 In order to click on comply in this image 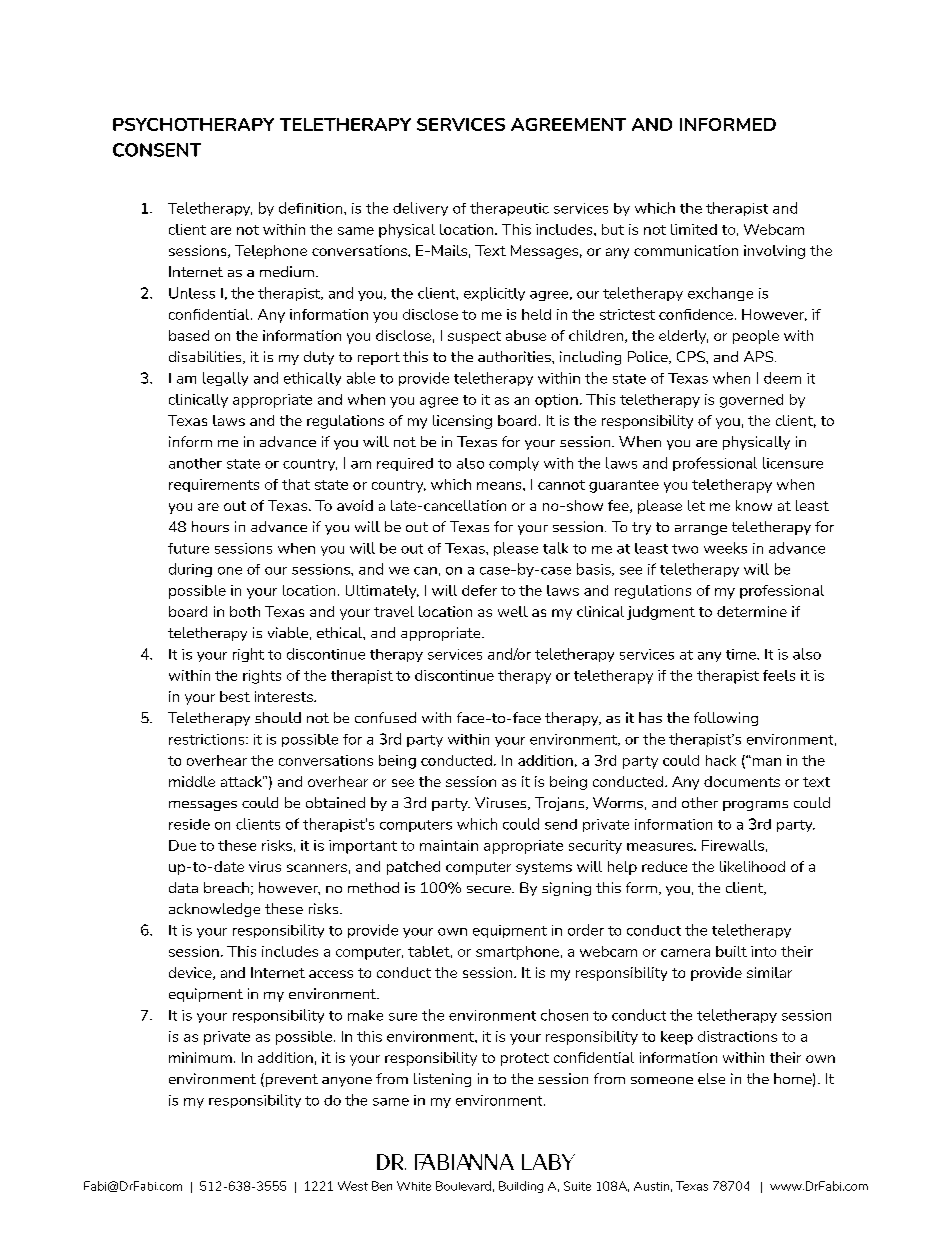, I will do `click(514, 464)`.
